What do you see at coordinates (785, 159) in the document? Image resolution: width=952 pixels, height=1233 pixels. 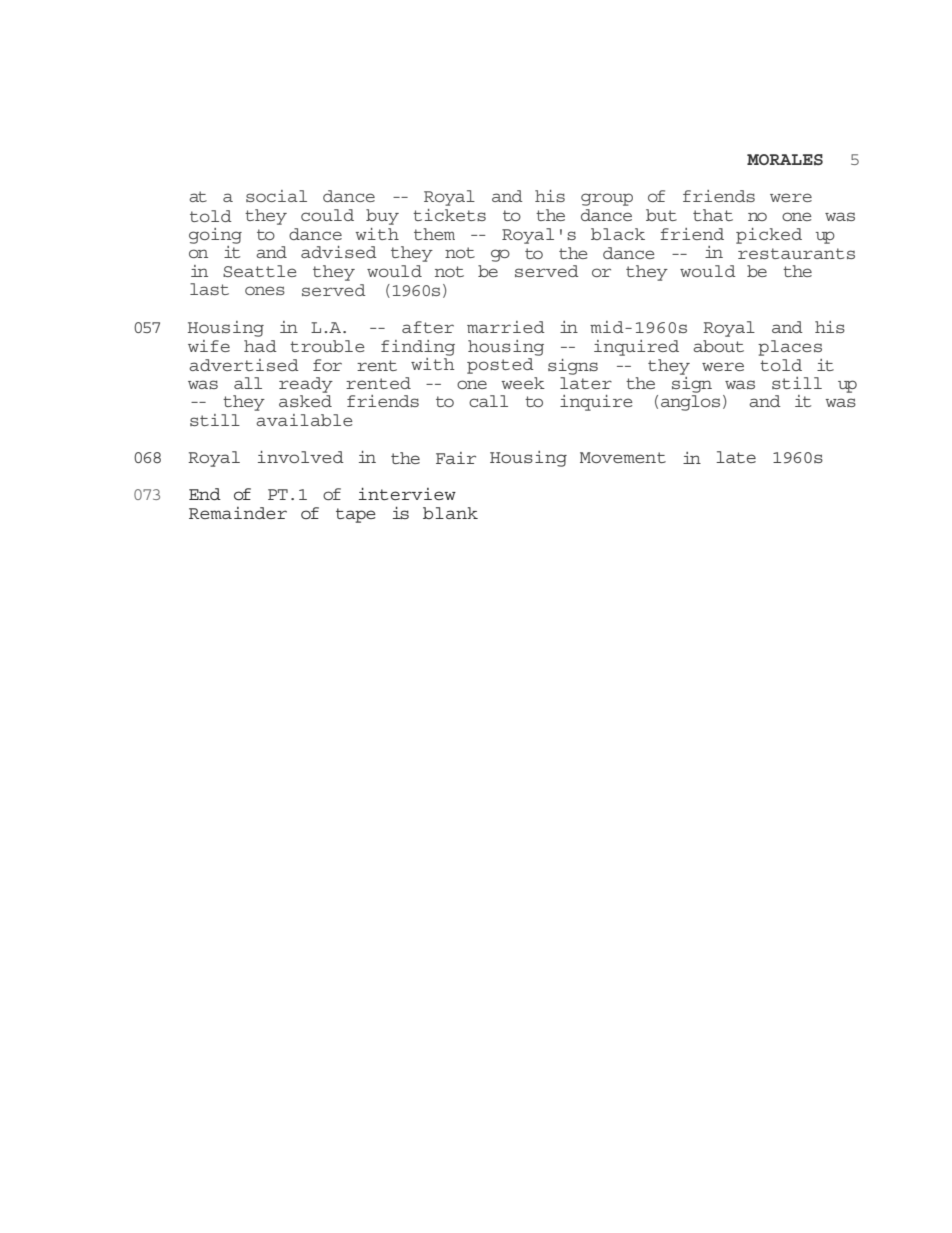 I see `MORALES` at bounding box center [785, 159].
